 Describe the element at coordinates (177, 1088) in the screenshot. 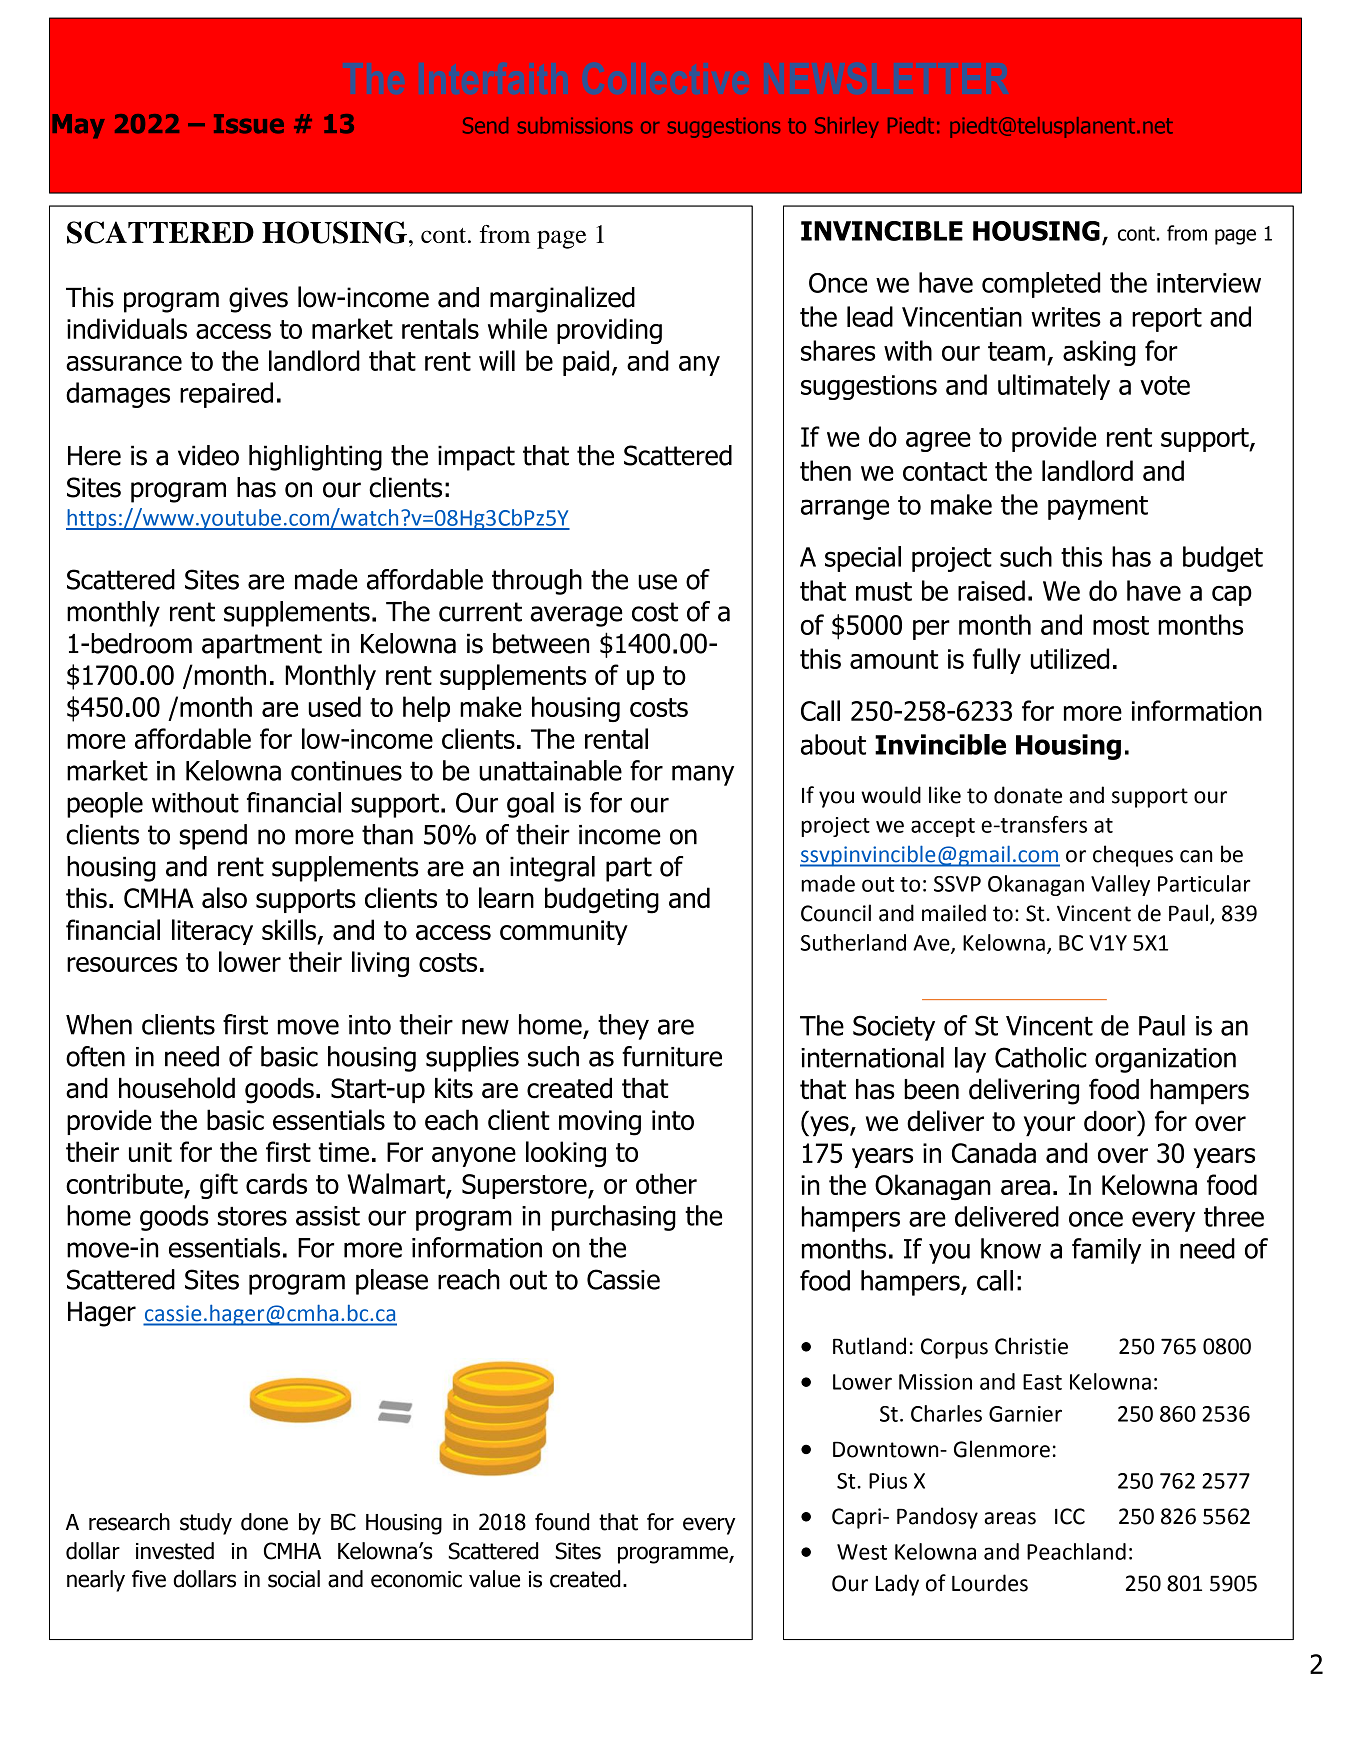

I see `household` at that location.
